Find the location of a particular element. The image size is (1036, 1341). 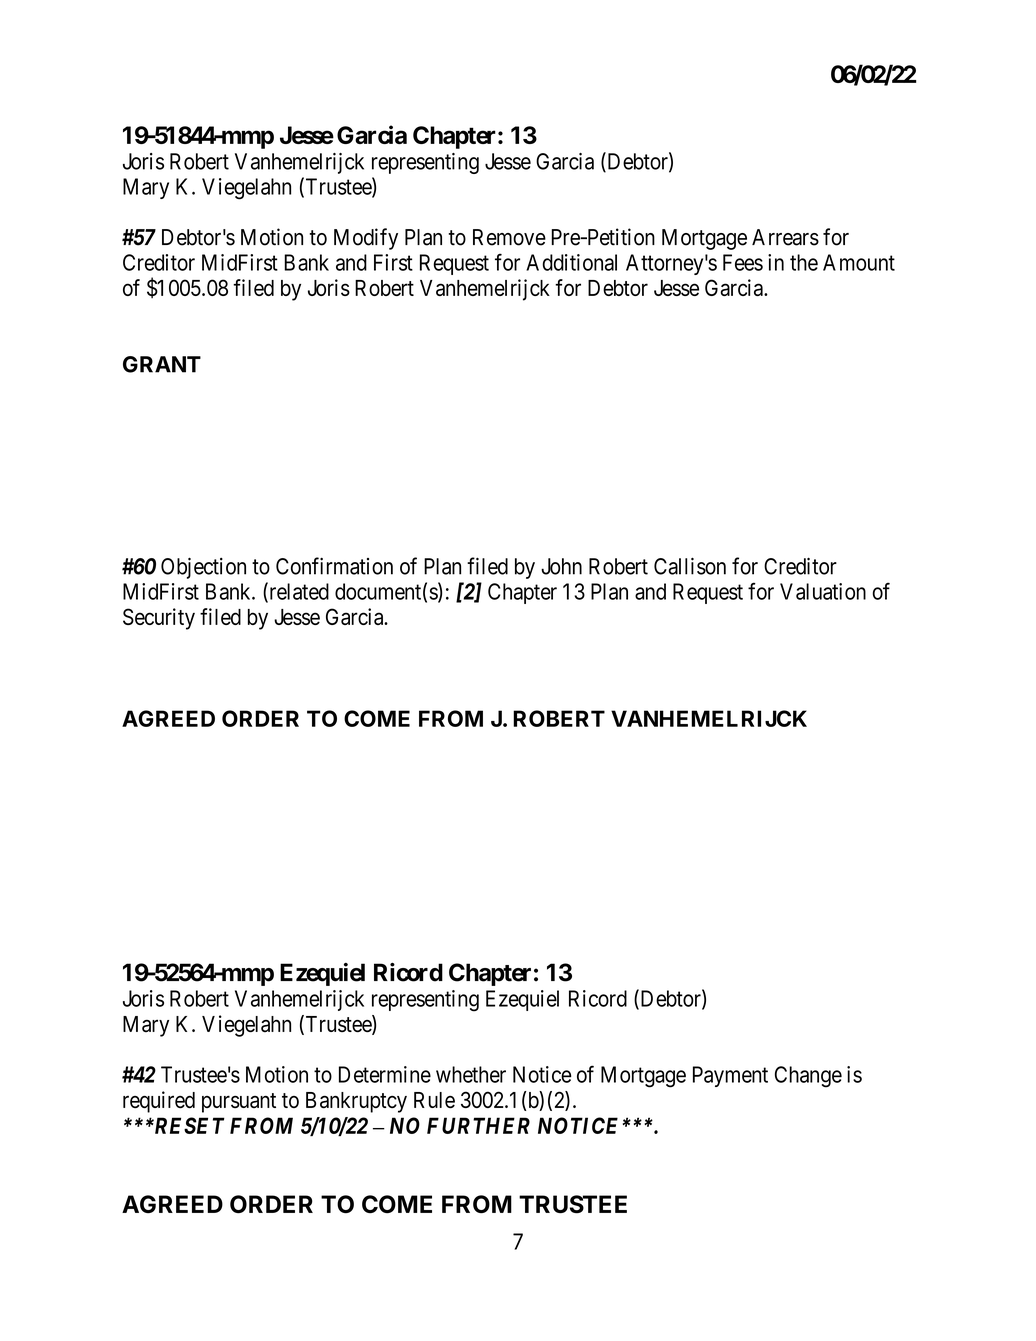

Modify is located at coordinates (366, 239).
